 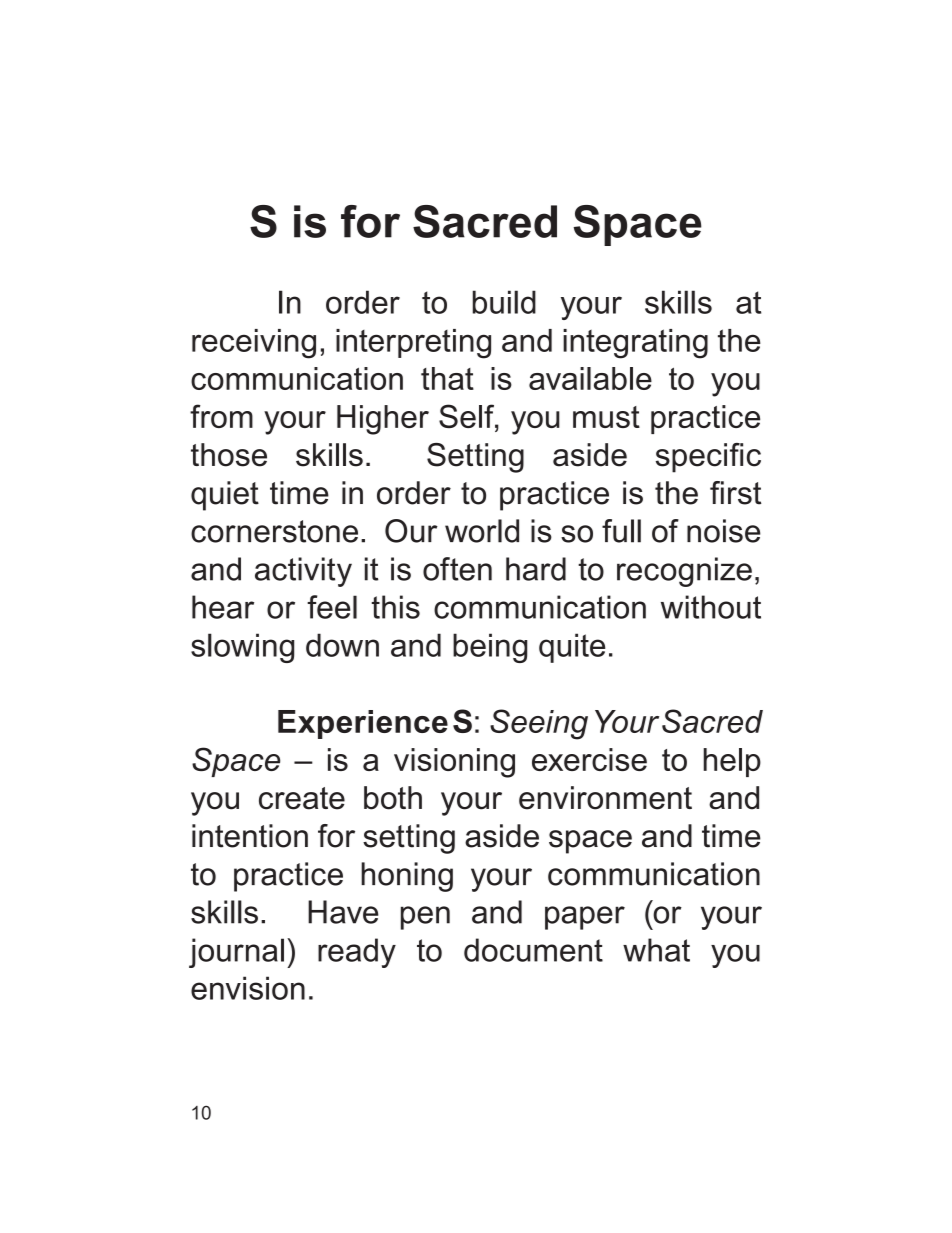 What do you see at coordinates (656, 950) in the screenshot?
I see `what` at bounding box center [656, 950].
